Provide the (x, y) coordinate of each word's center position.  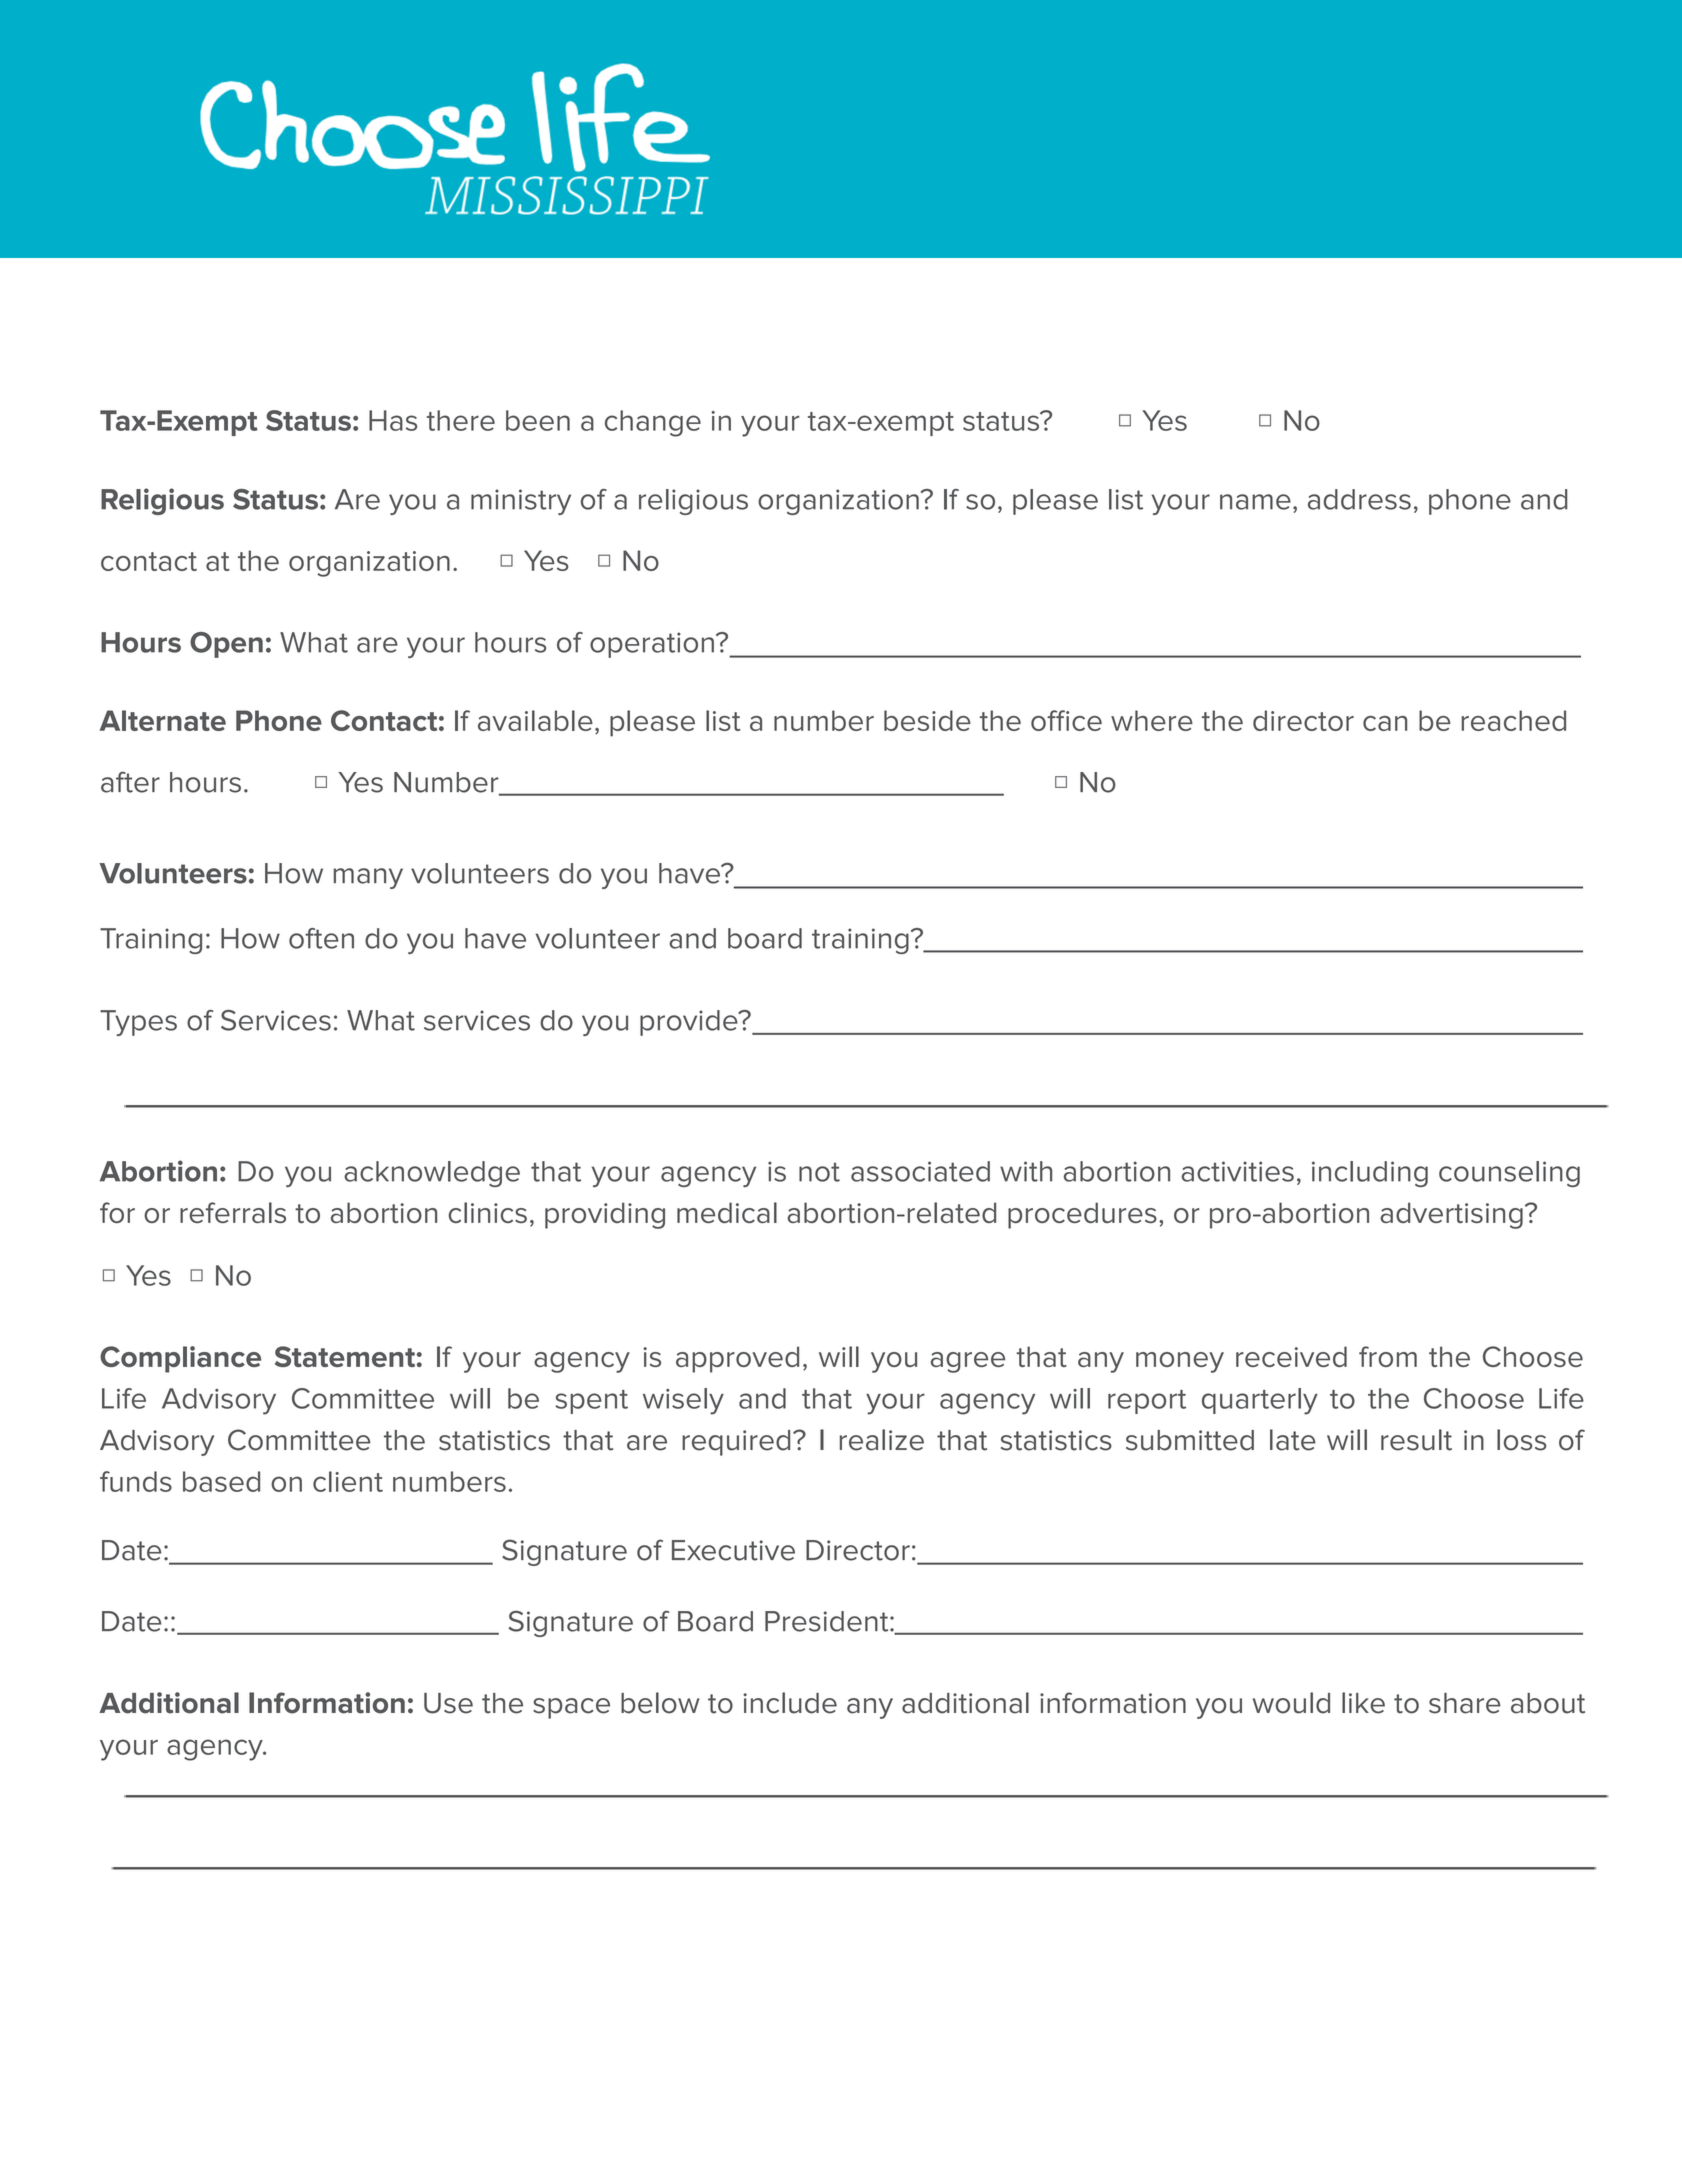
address (1359, 499)
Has (393, 420)
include (790, 1703)
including (1370, 1174)
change (653, 423)
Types (138, 1023)
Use (448, 1703)
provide (690, 1023)
